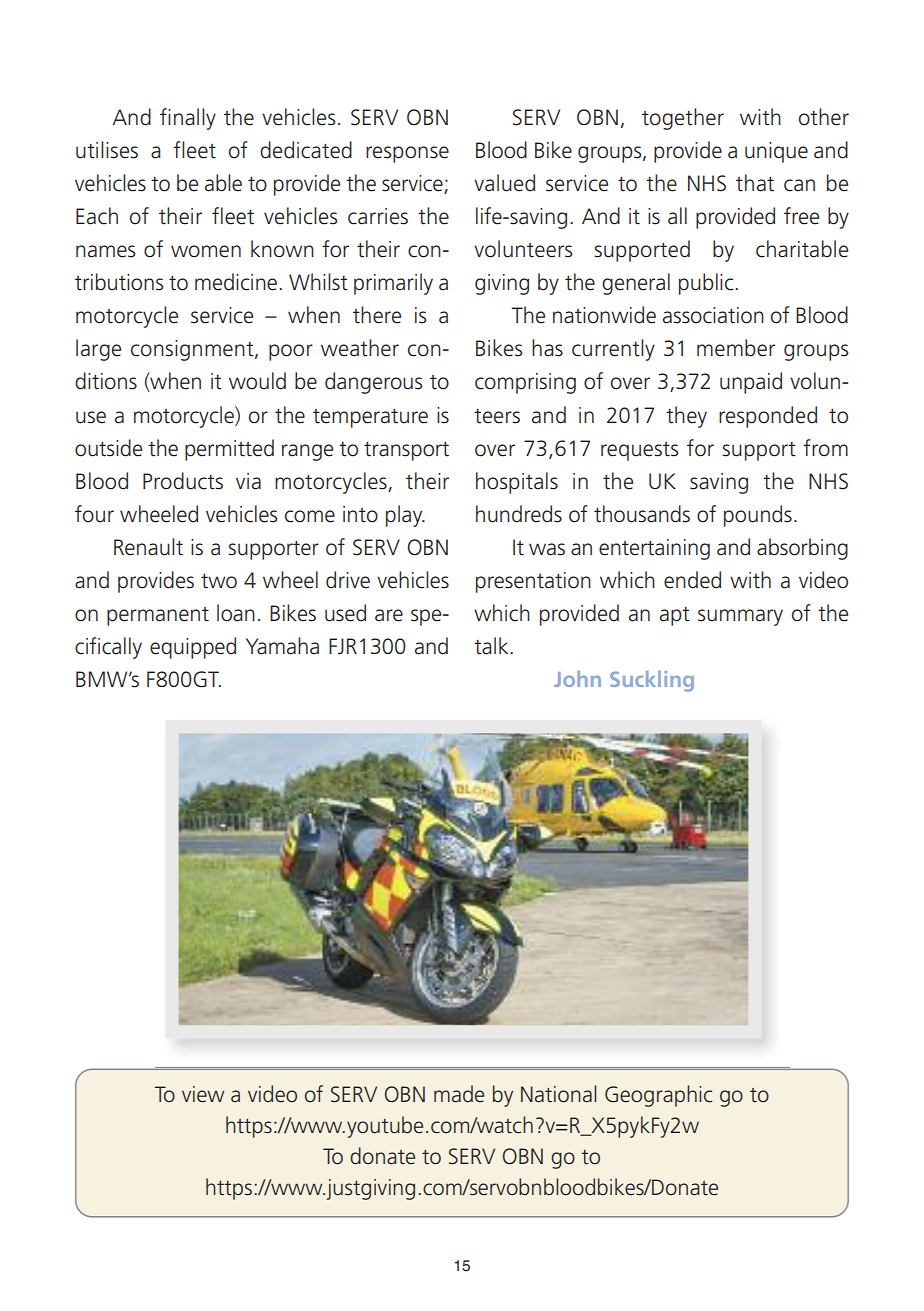 This image has width=924, height=1311. I want to click on Geographic, so click(658, 1096).
